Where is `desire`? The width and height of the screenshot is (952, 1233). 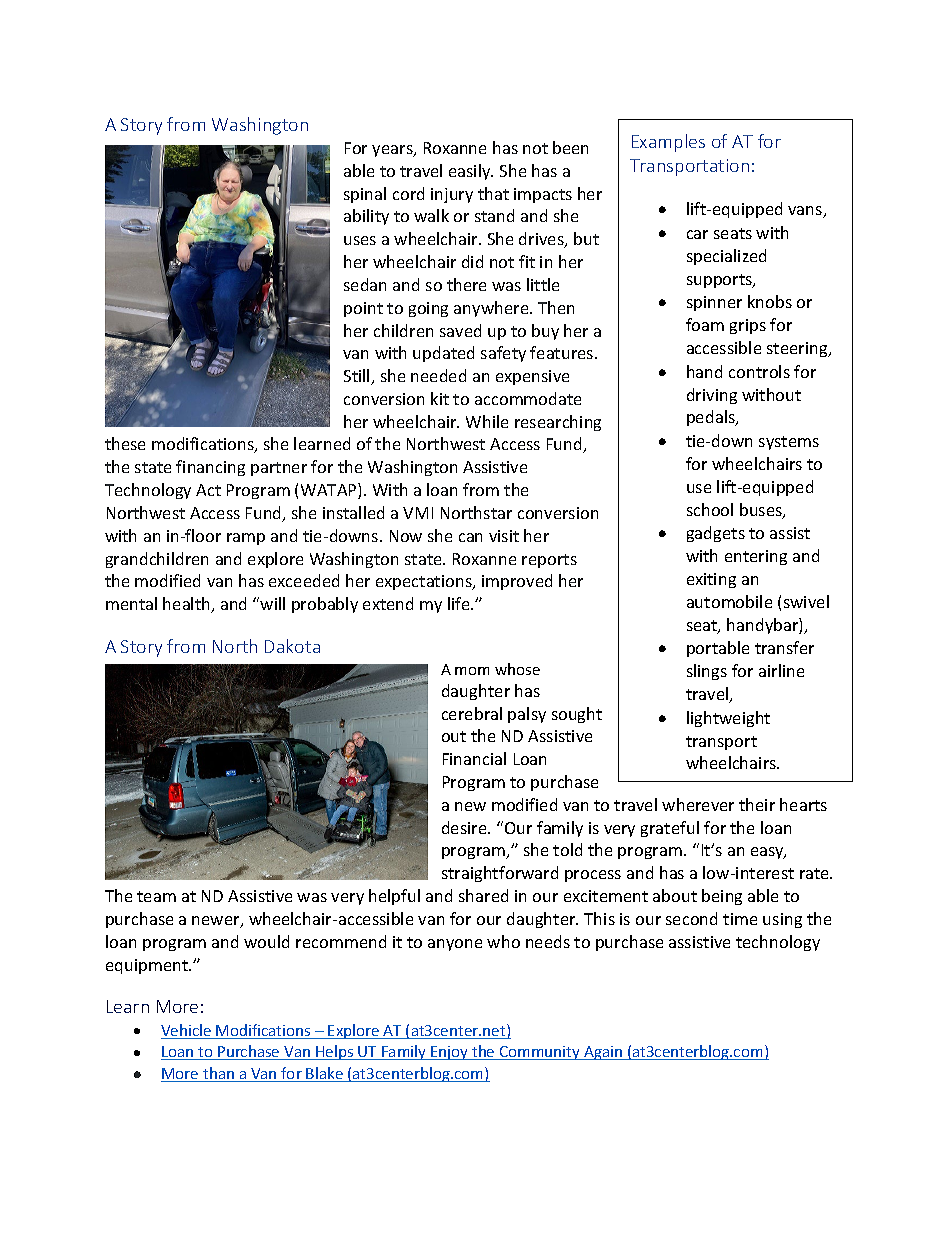 desire is located at coordinates (465, 827).
